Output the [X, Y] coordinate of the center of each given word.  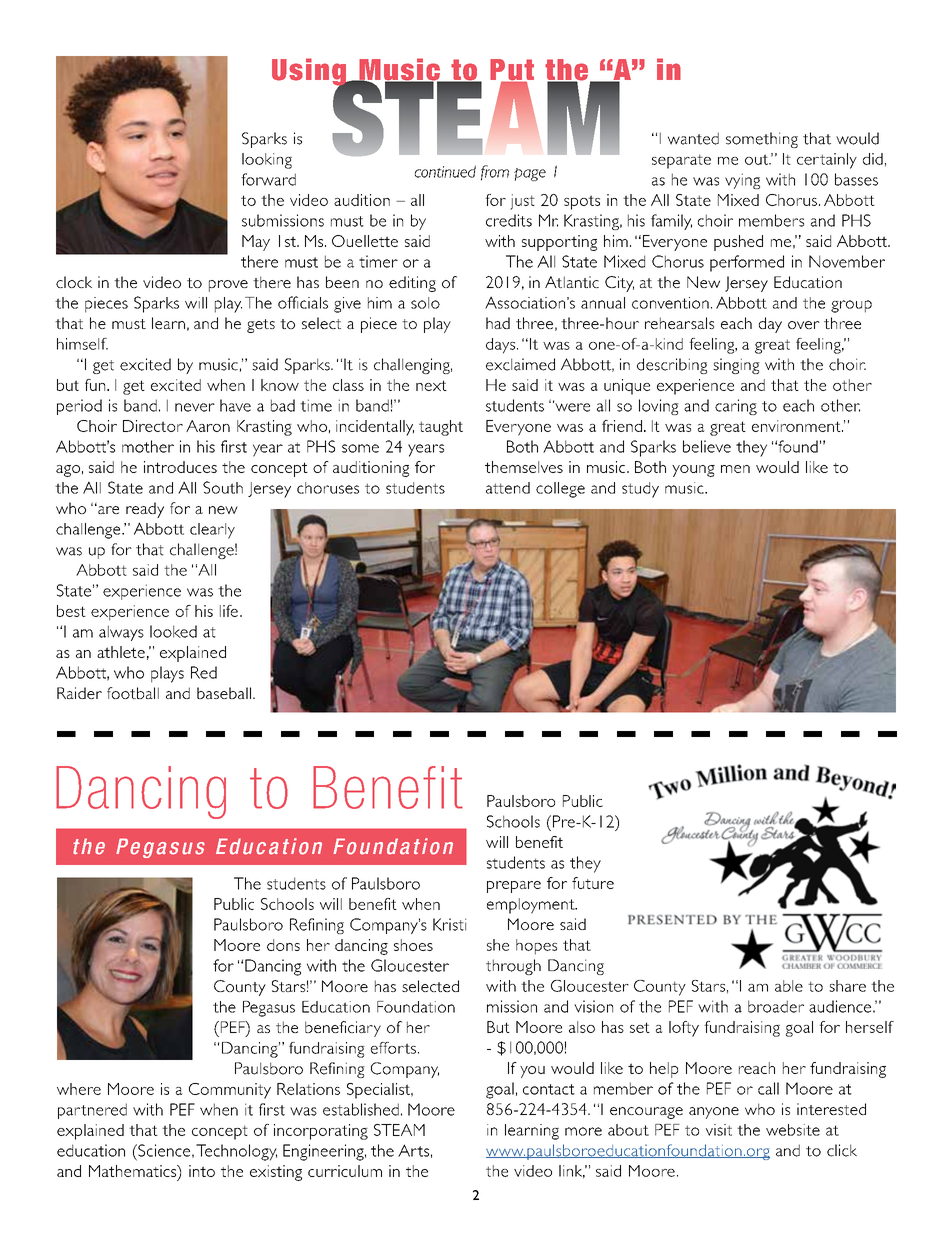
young [693, 471]
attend [508, 488]
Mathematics [133, 1171]
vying [742, 181]
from [495, 173]
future [593, 883]
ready [145, 510]
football [133, 693]
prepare [514, 887]
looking [267, 161]
